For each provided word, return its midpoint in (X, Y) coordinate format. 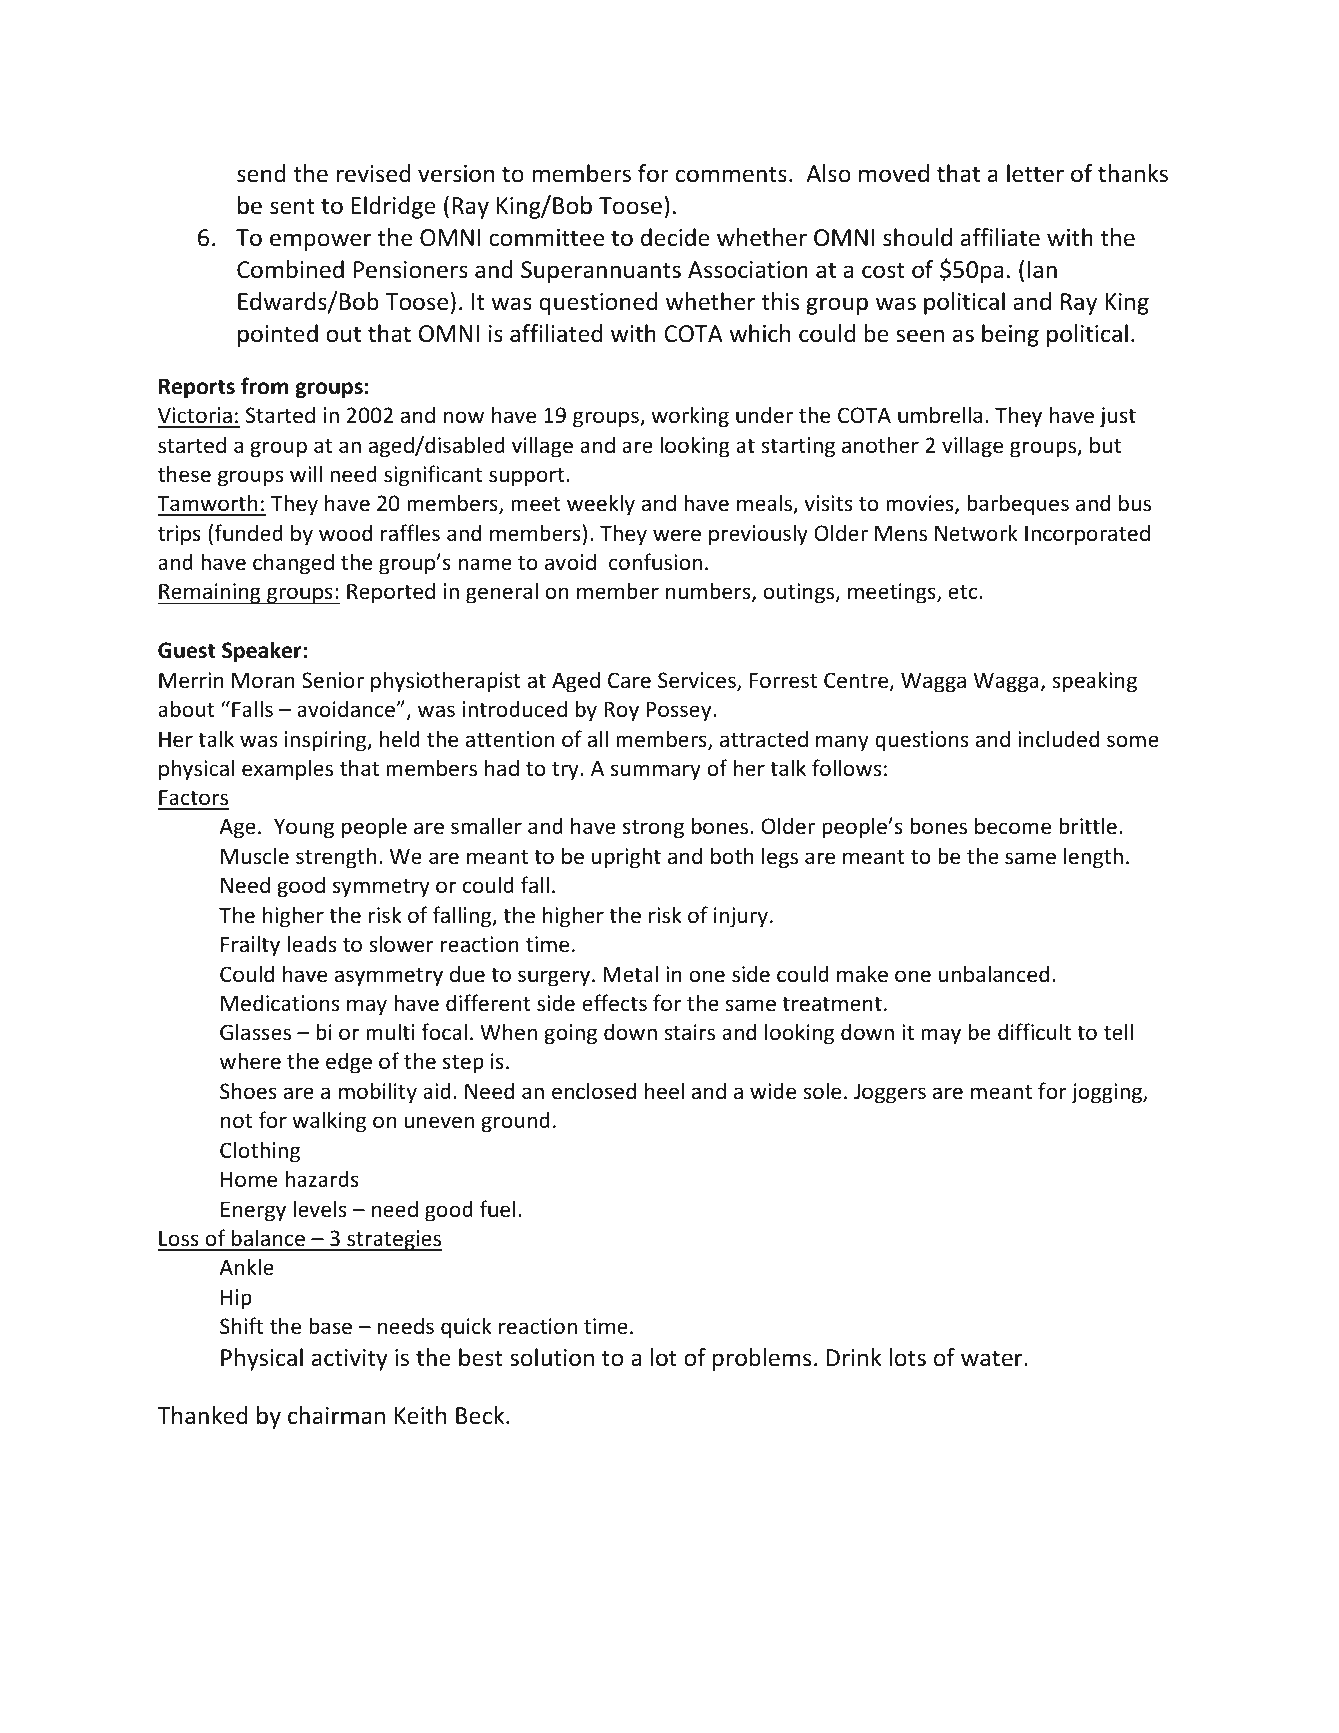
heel (664, 1091)
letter (1035, 173)
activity (350, 1360)
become (1013, 826)
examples (287, 770)
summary (656, 772)
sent (292, 206)
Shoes (248, 1091)
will (306, 473)
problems (762, 1359)
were (677, 535)
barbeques (1018, 505)
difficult (1034, 1031)
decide (675, 237)
